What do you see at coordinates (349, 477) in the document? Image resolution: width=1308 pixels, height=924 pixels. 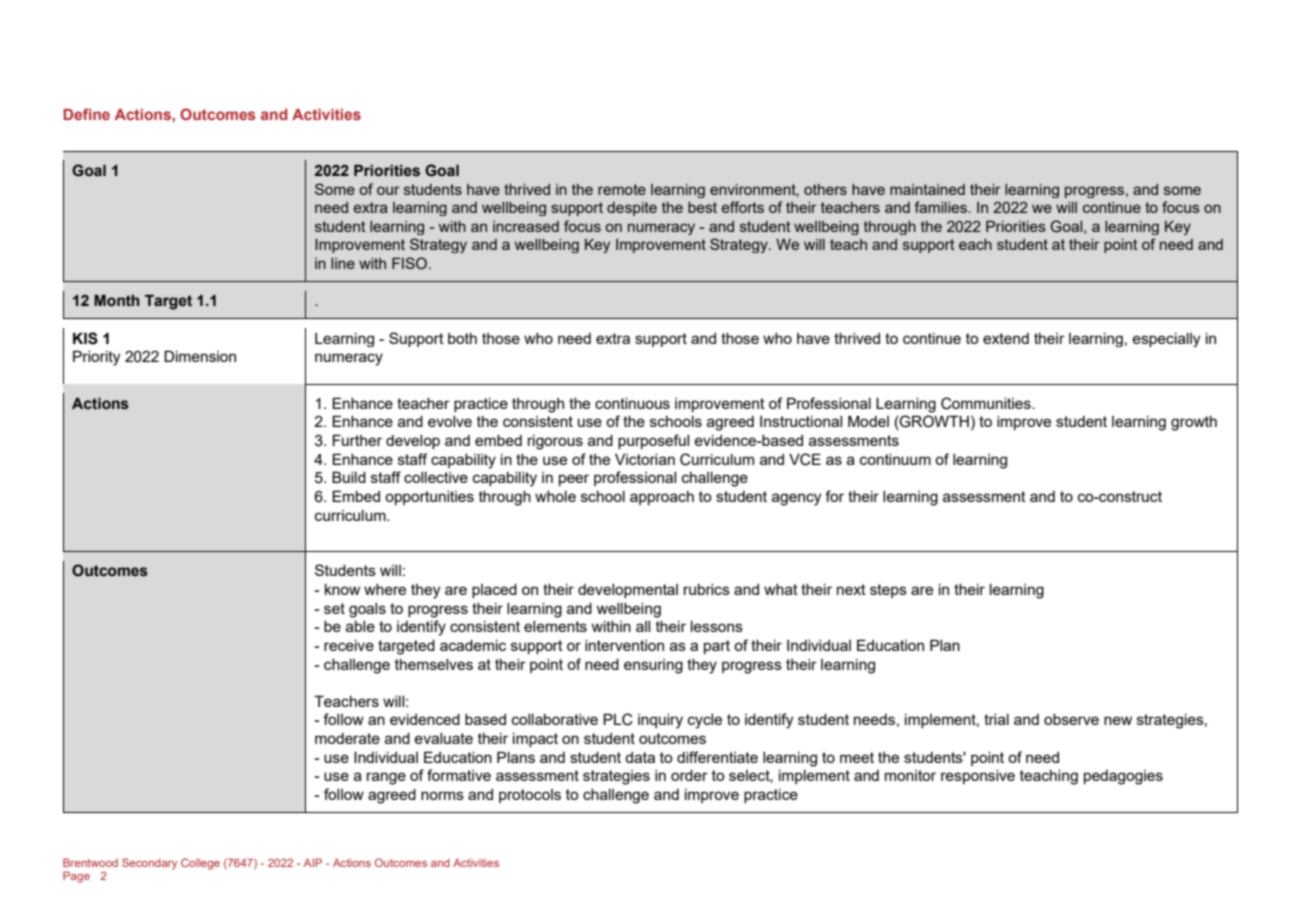 I see `Build` at bounding box center [349, 477].
